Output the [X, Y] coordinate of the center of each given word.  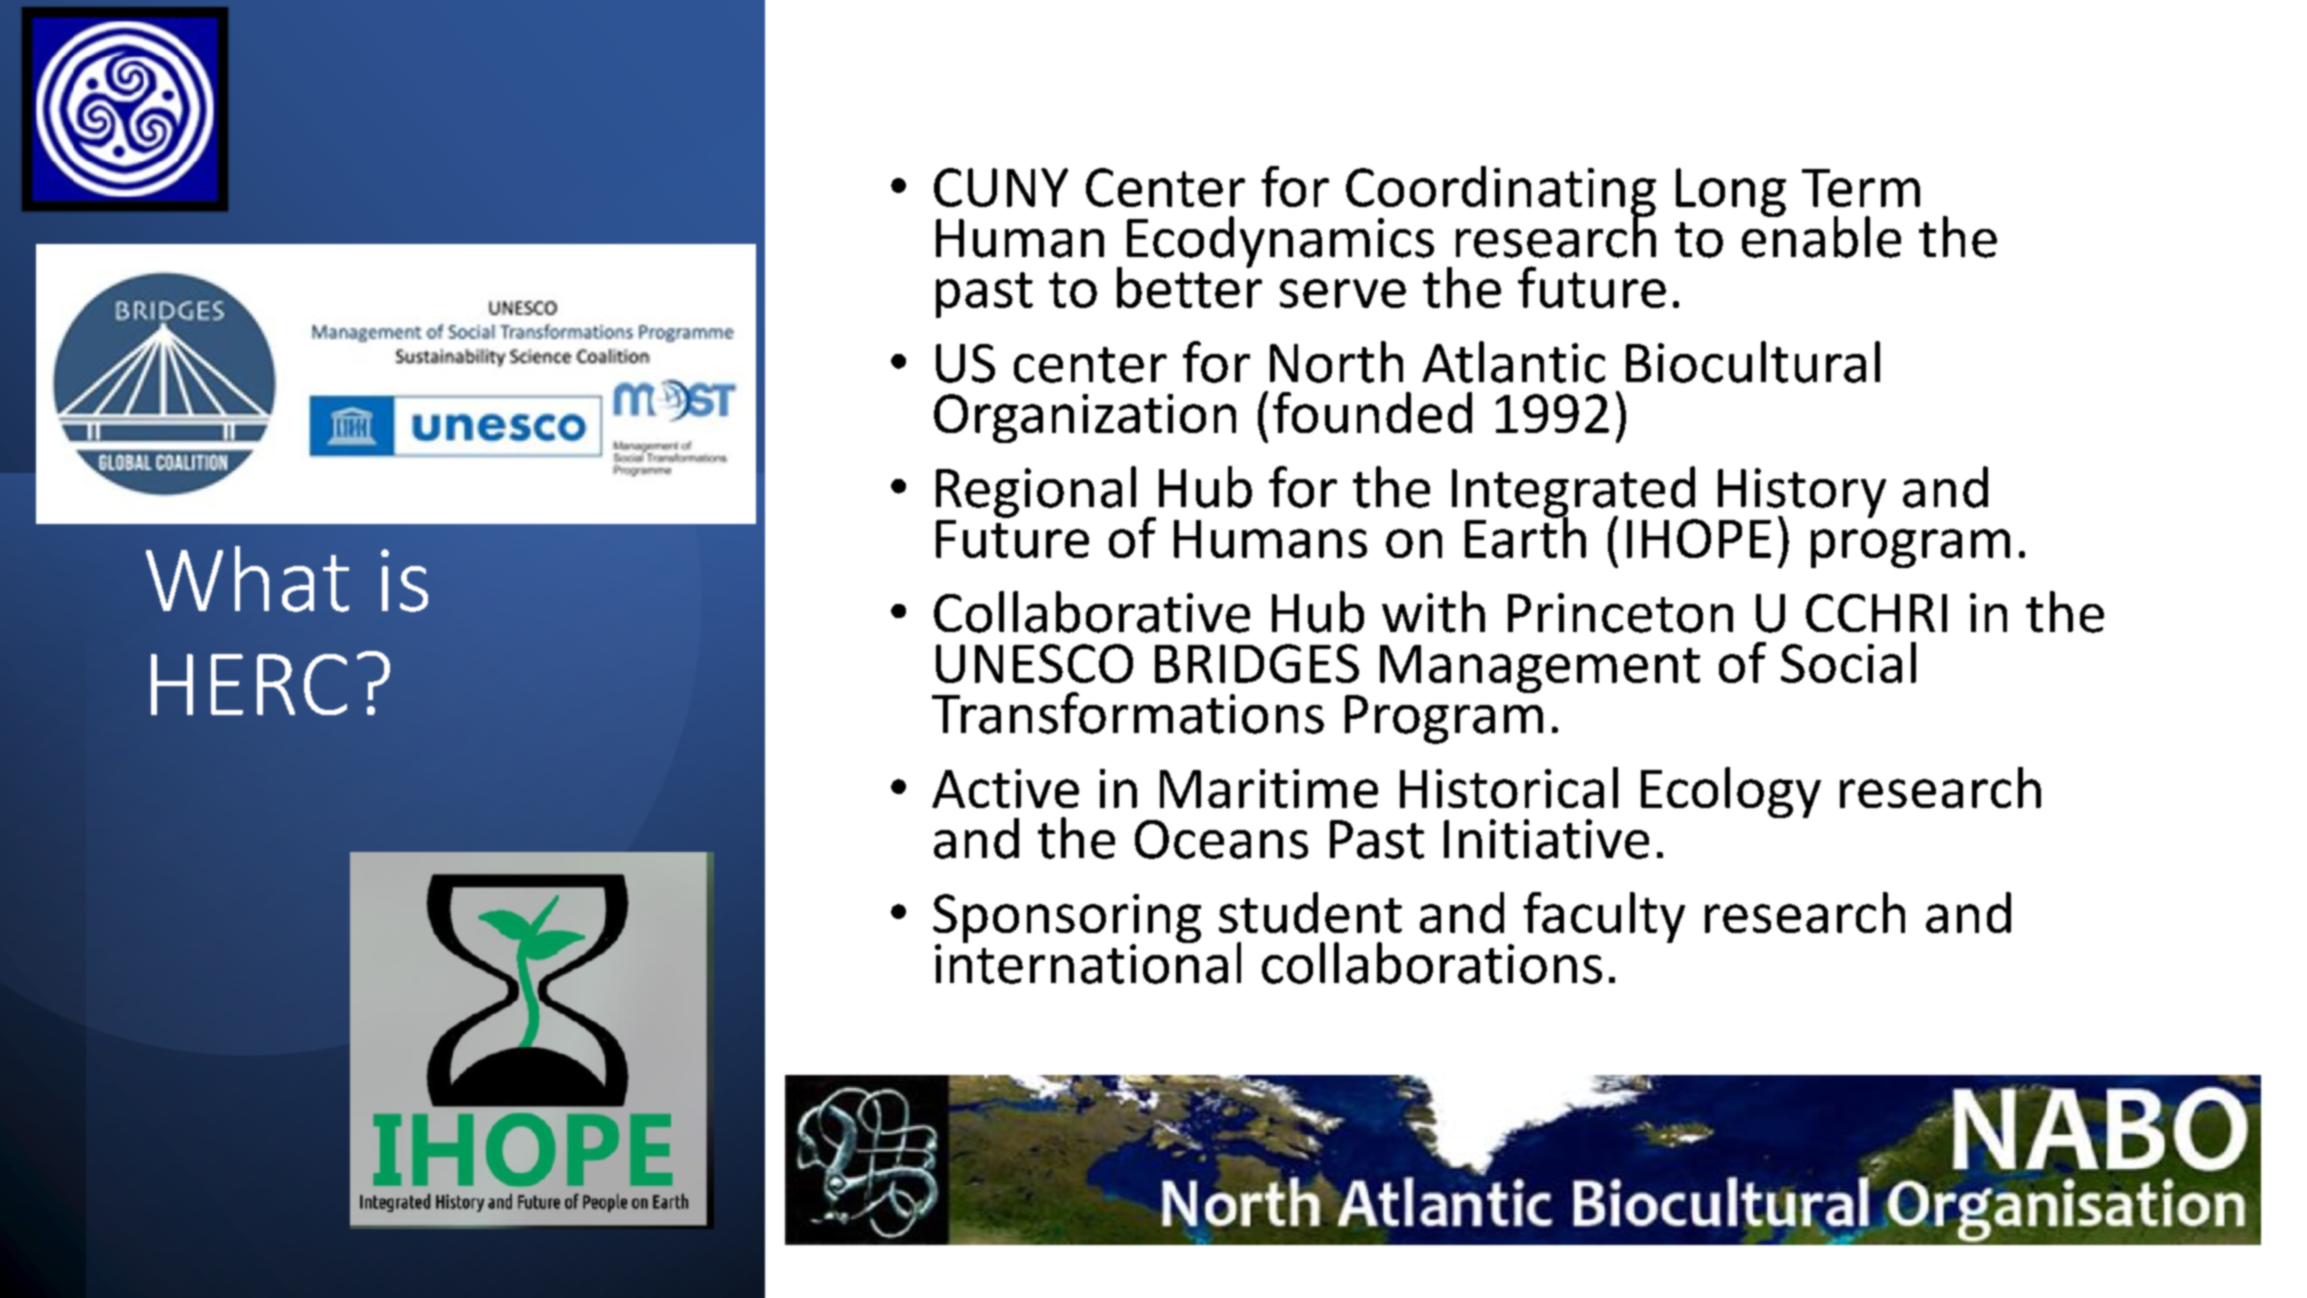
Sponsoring [1067, 920]
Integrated [1575, 493]
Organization [1085, 418]
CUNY [1001, 187]
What [247, 579]
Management [1540, 669]
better [1189, 286]
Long [1731, 192]
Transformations [1128, 713]
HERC [249, 684]
